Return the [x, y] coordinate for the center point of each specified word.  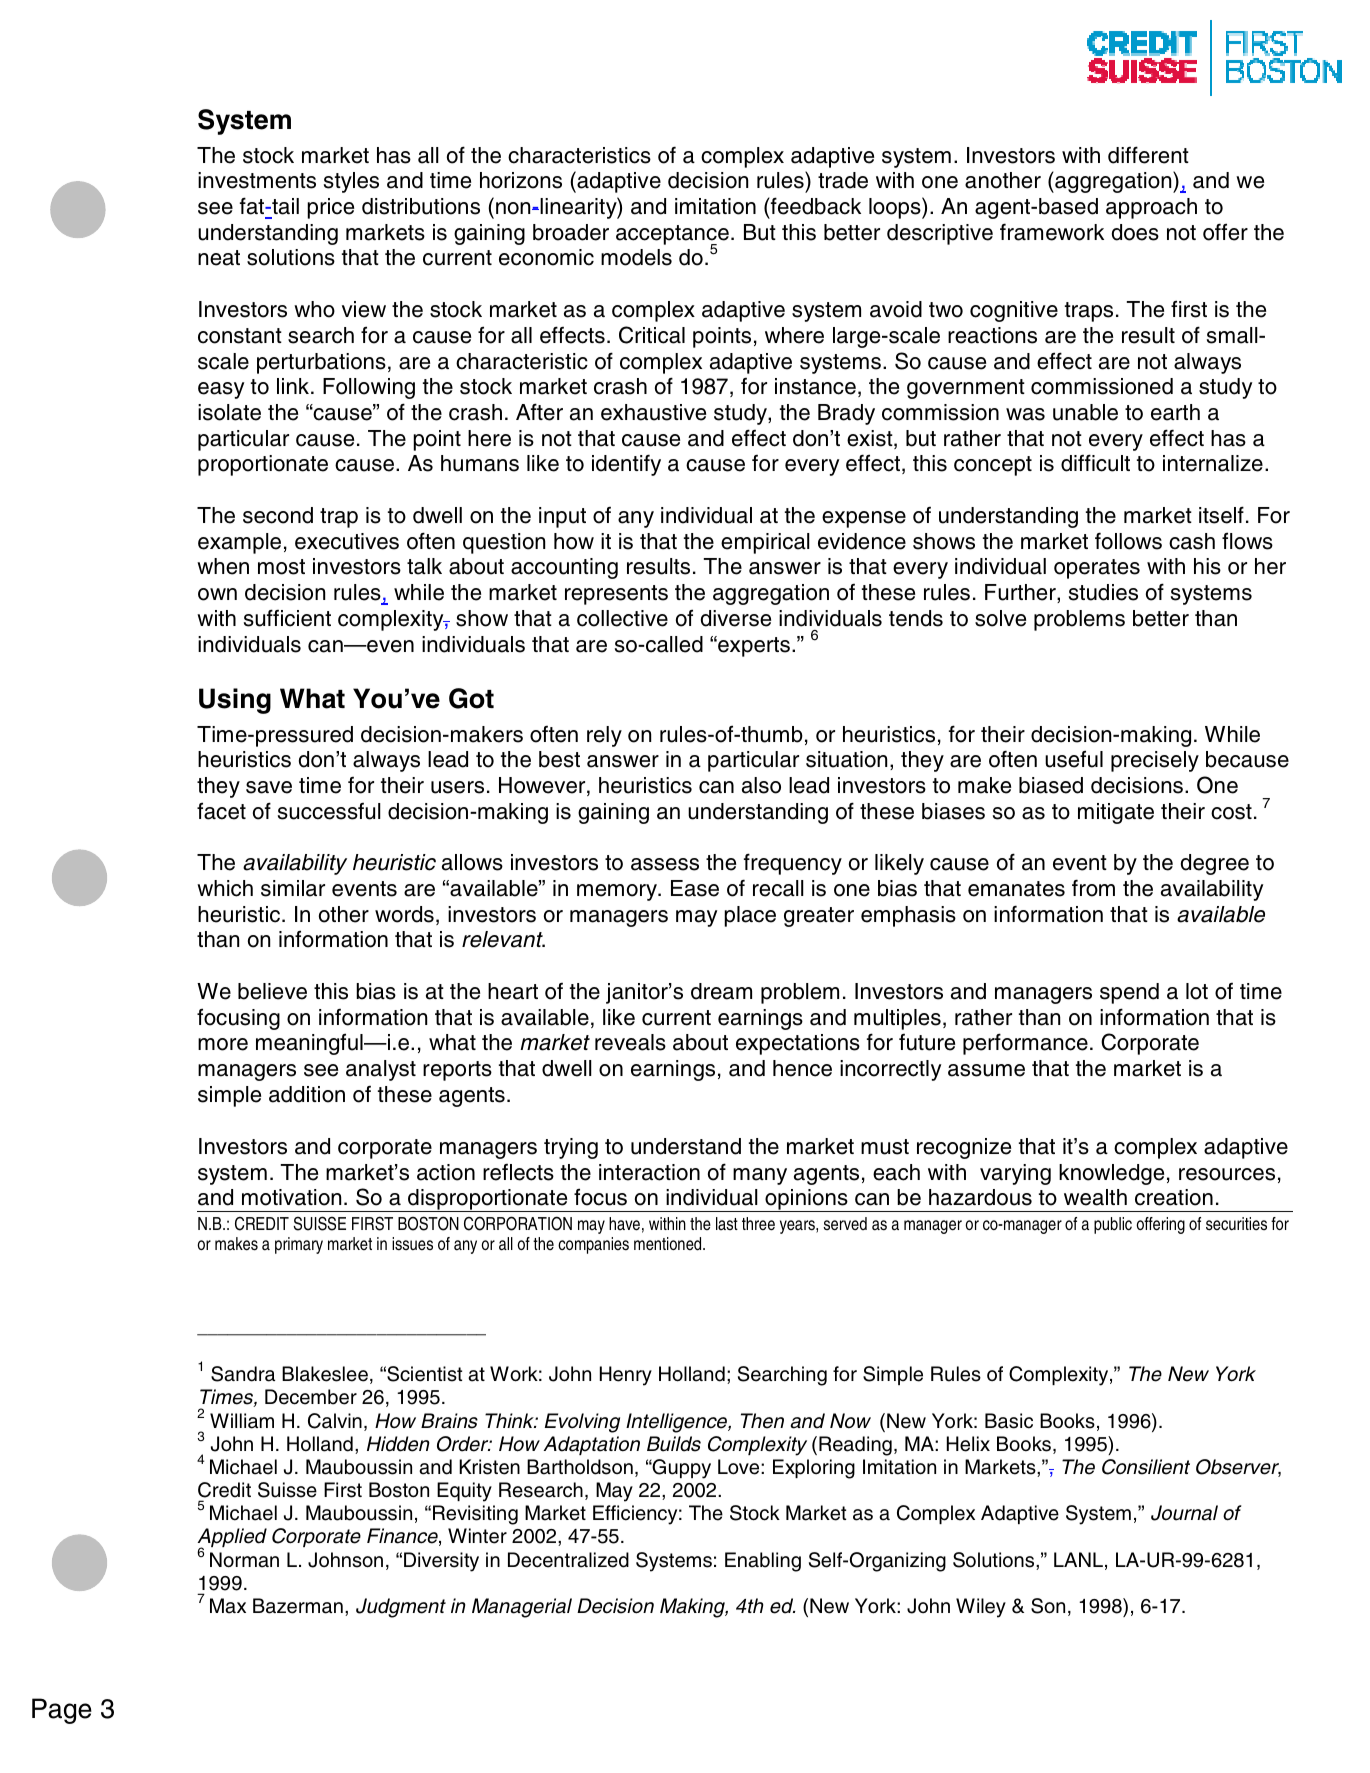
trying [571, 1148]
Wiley [981, 1608]
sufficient [287, 618]
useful [1074, 759]
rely [604, 736]
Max [228, 1606]
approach [1151, 208]
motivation [291, 1197]
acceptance [672, 236]
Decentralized [568, 1560]
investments [257, 180]
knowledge [1111, 1174]
